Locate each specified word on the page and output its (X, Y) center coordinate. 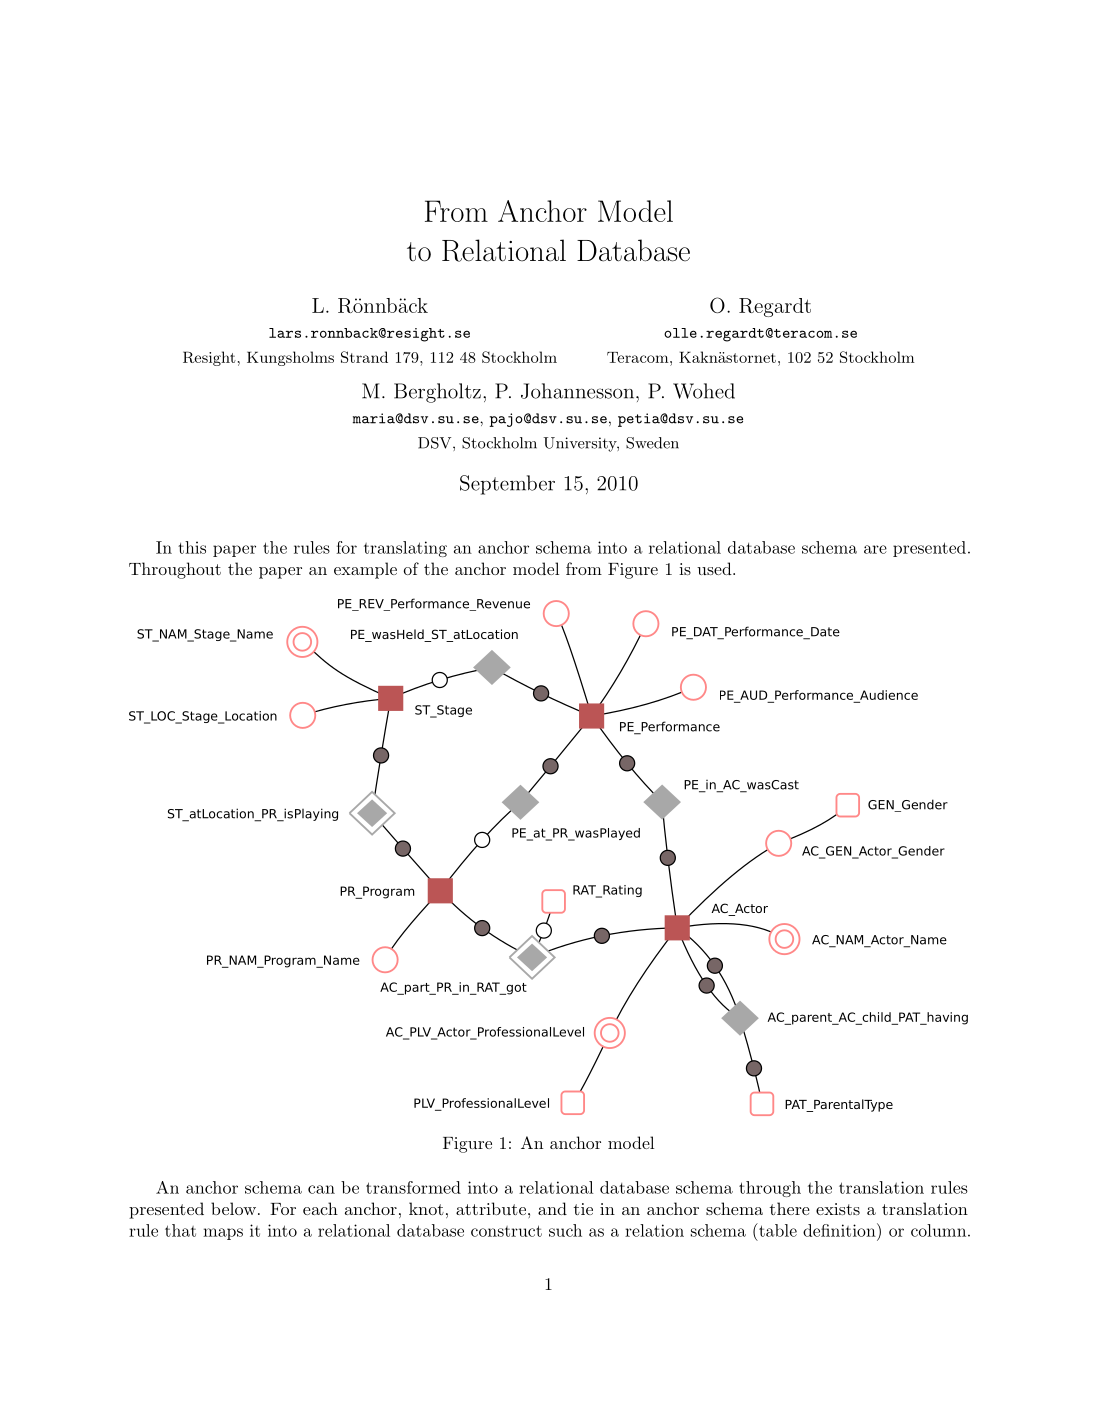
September (507, 485)
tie (583, 1209)
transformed (413, 1187)
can (321, 1189)
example (365, 570)
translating (405, 549)
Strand (364, 357)
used (714, 568)
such (565, 1230)
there (790, 1208)
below (233, 1208)
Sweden (652, 443)
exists (838, 1209)
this (192, 547)
